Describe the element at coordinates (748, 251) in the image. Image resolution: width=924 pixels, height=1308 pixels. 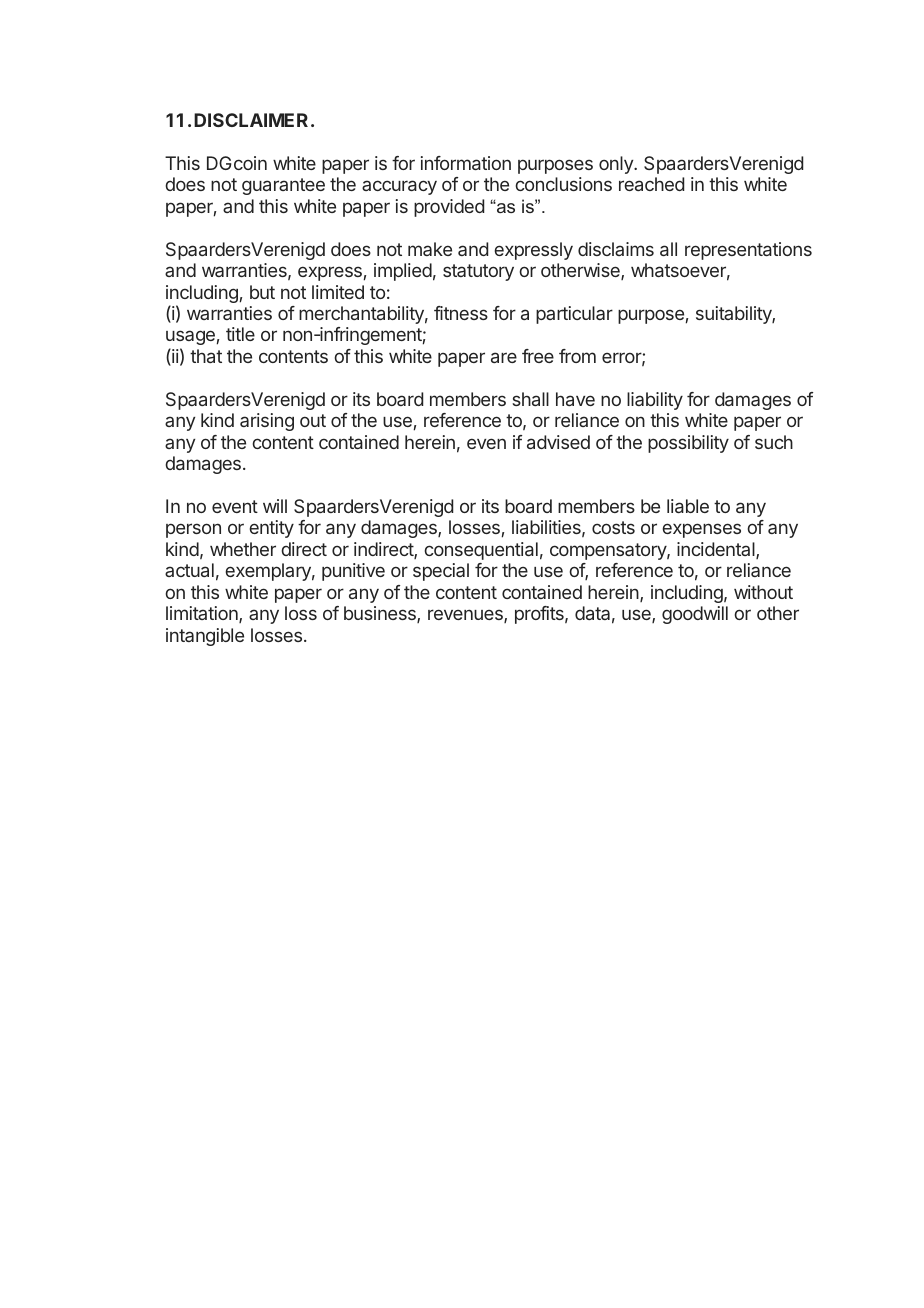
I see `representations` at that location.
